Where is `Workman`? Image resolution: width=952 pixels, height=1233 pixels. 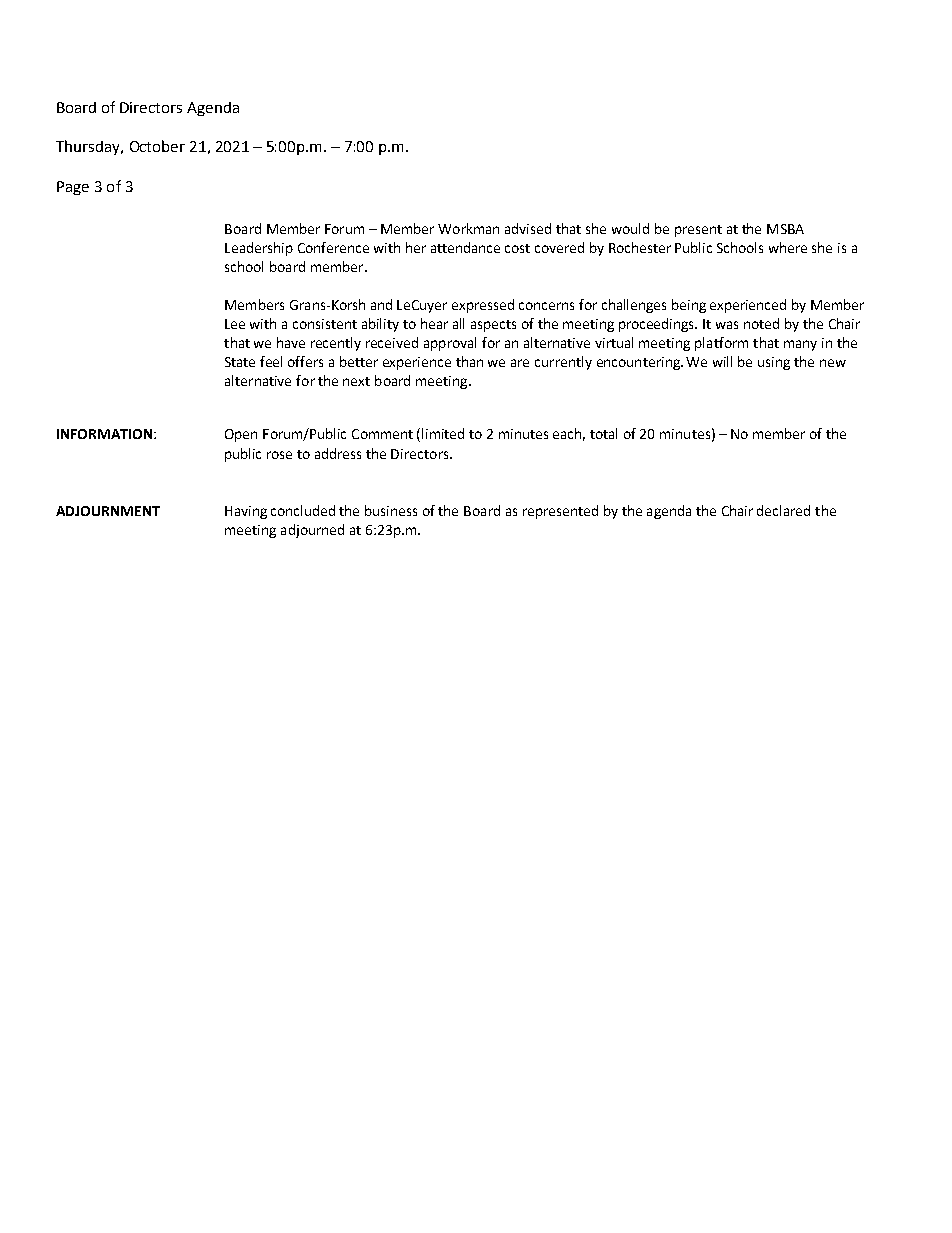 Workman is located at coordinates (468, 228).
